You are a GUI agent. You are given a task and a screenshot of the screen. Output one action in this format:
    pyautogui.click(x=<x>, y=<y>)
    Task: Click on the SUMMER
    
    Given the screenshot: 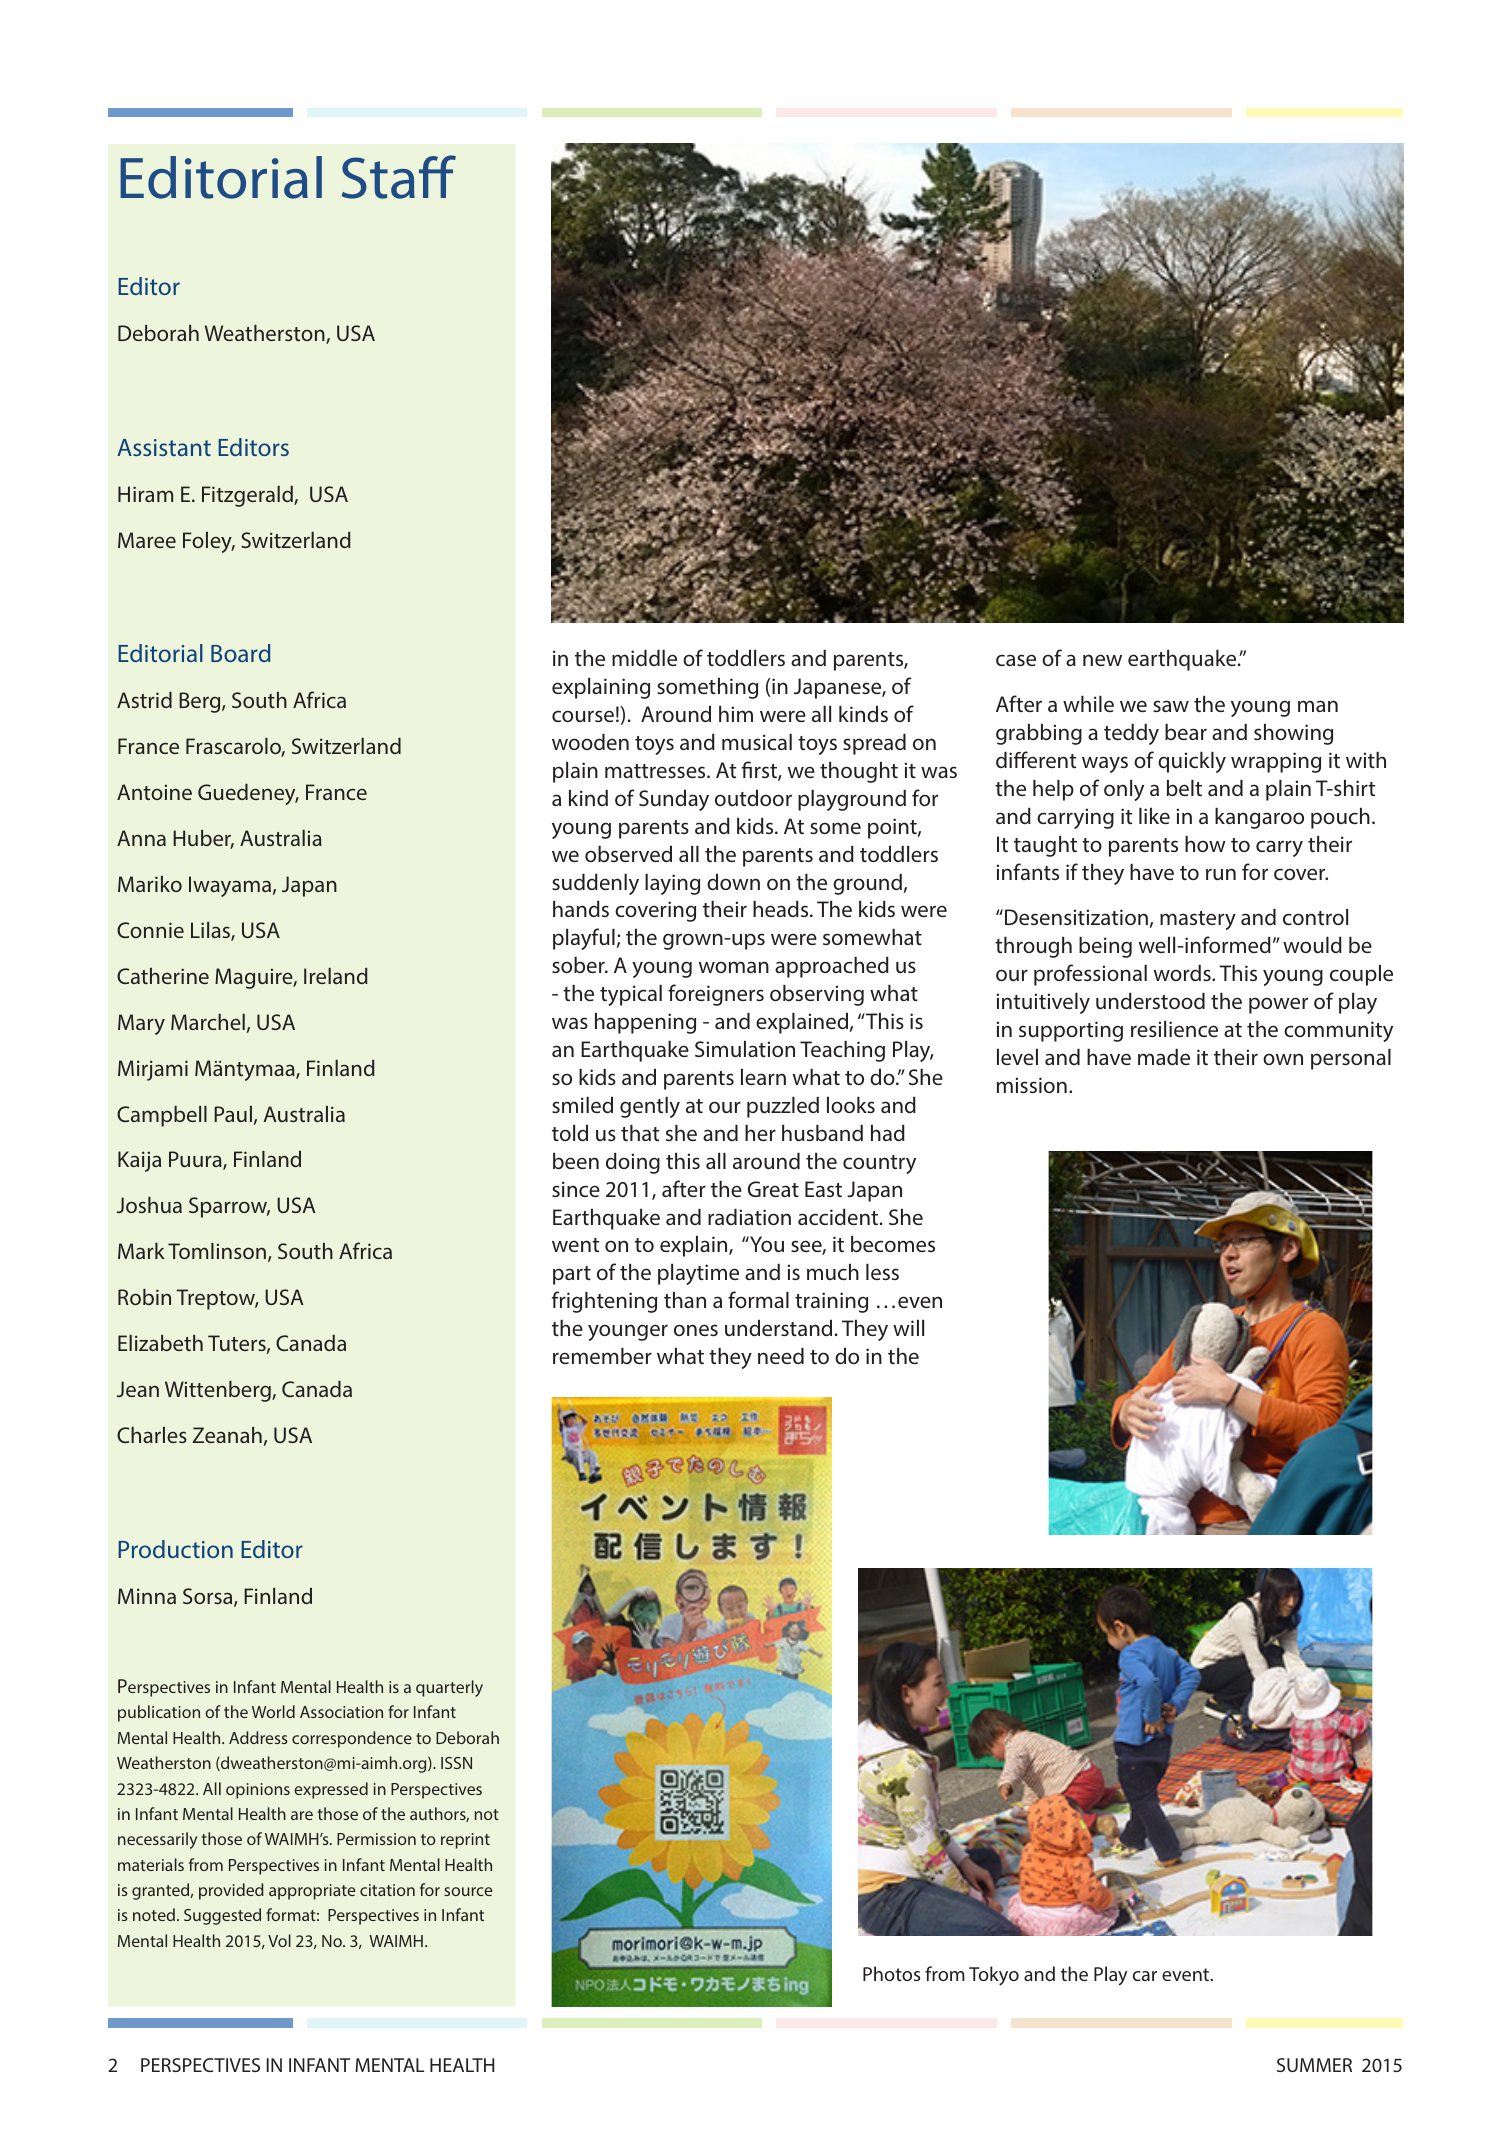 What is the action you would take?
    pyautogui.click(x=1314, y=2065)
